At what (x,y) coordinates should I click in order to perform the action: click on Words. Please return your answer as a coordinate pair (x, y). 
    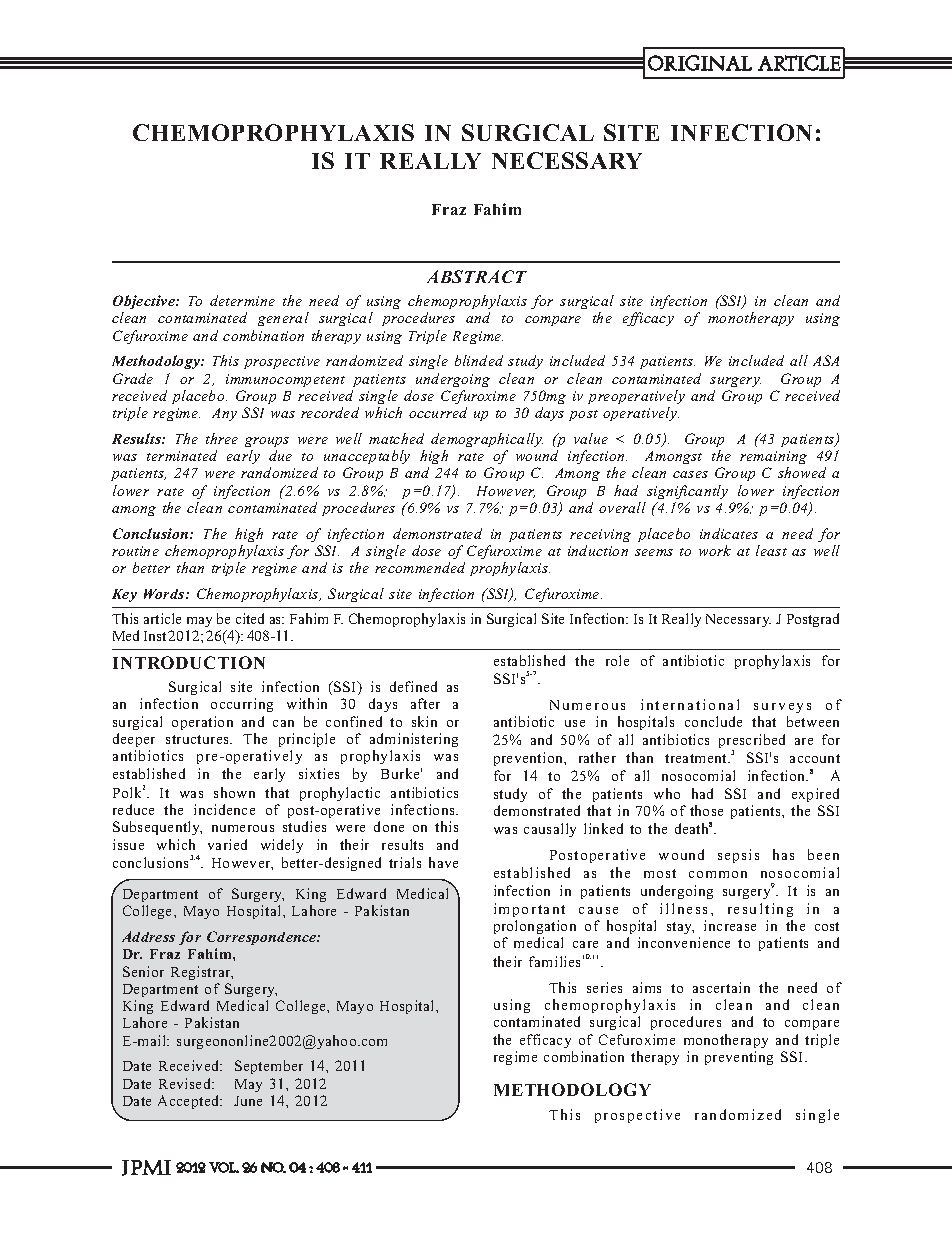
    Looking at the image, I should click on (164, 594).
